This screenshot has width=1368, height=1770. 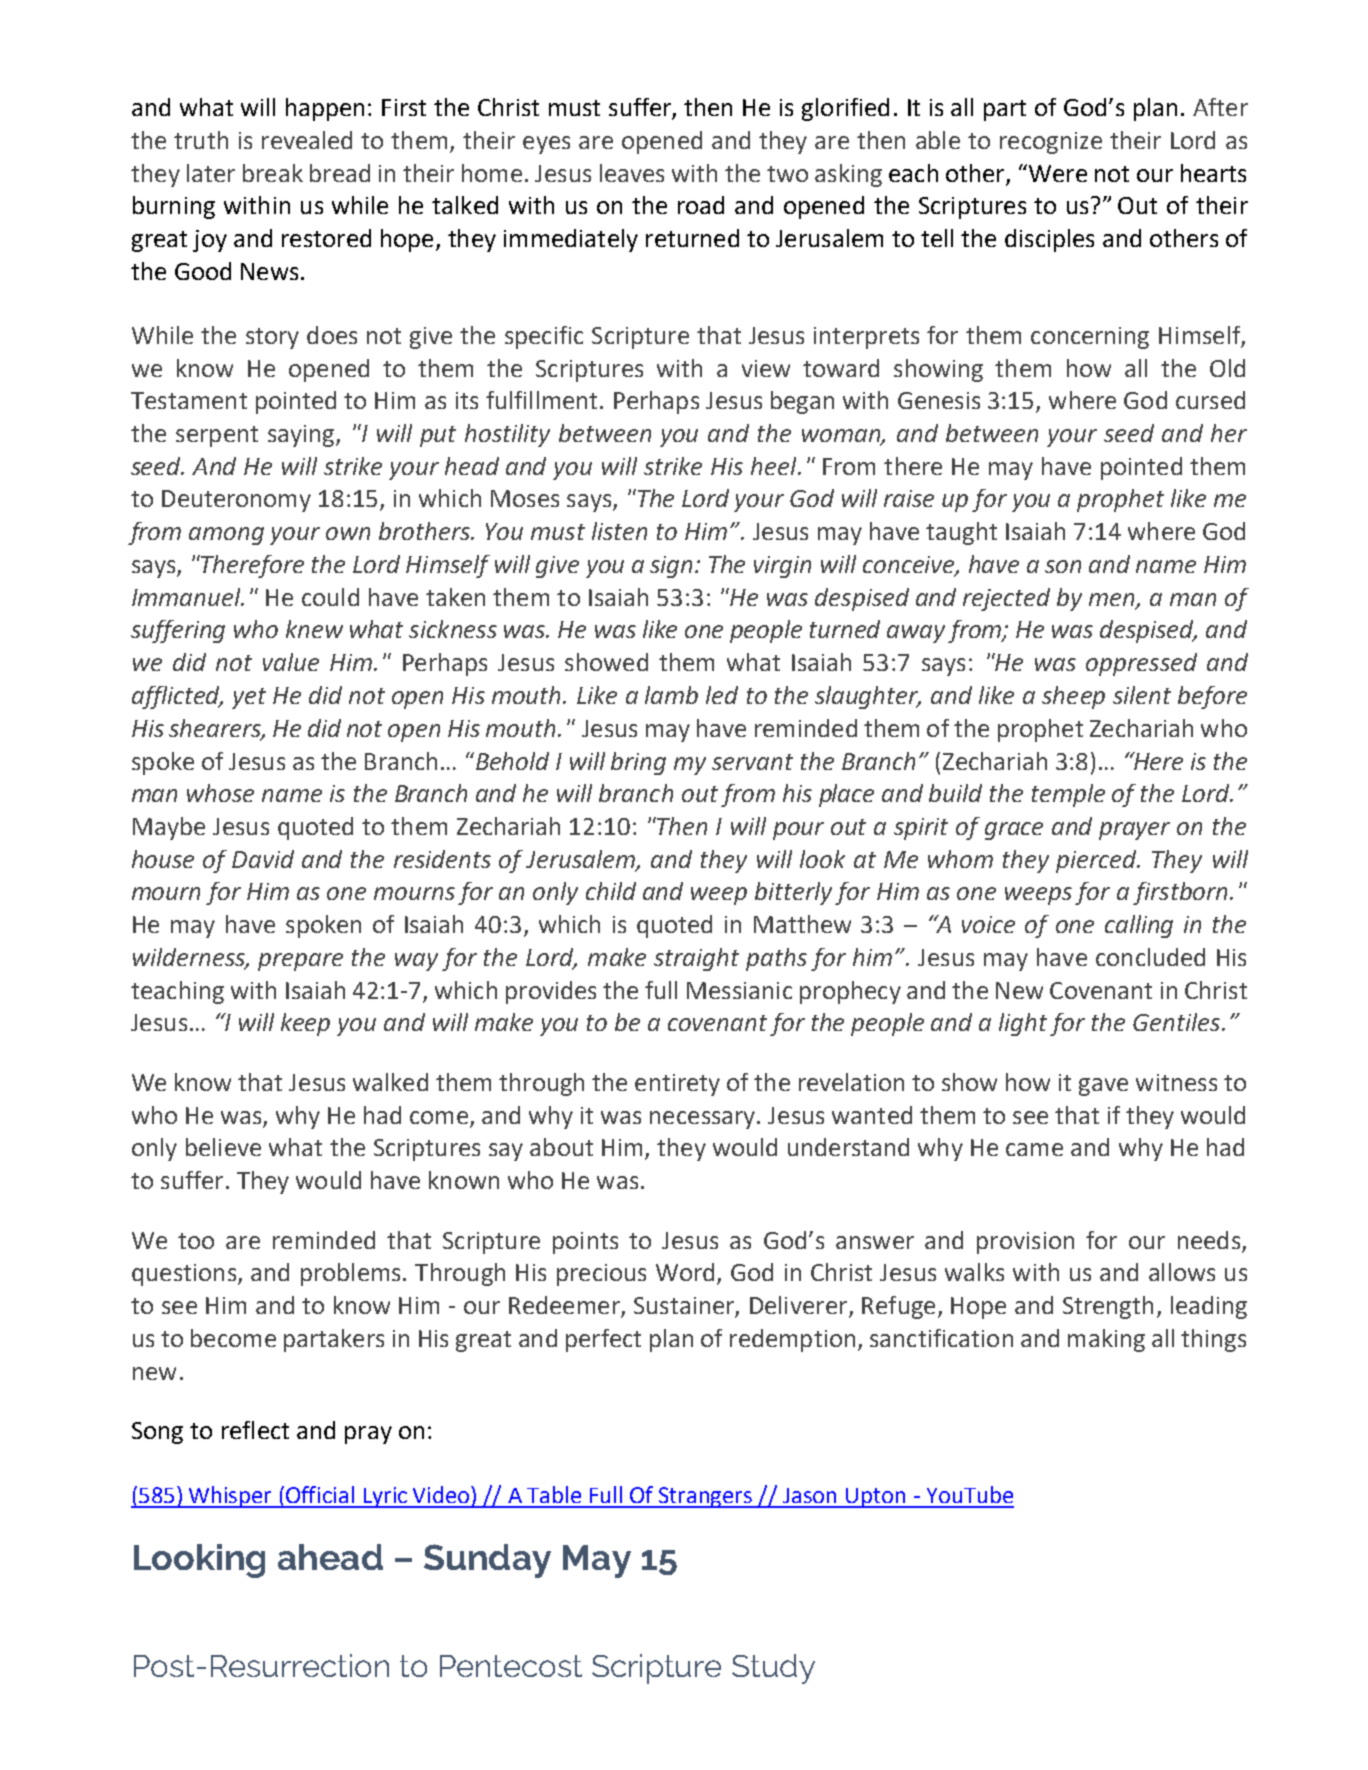 I want to click on recognize, so click(x=1051, y=143).
